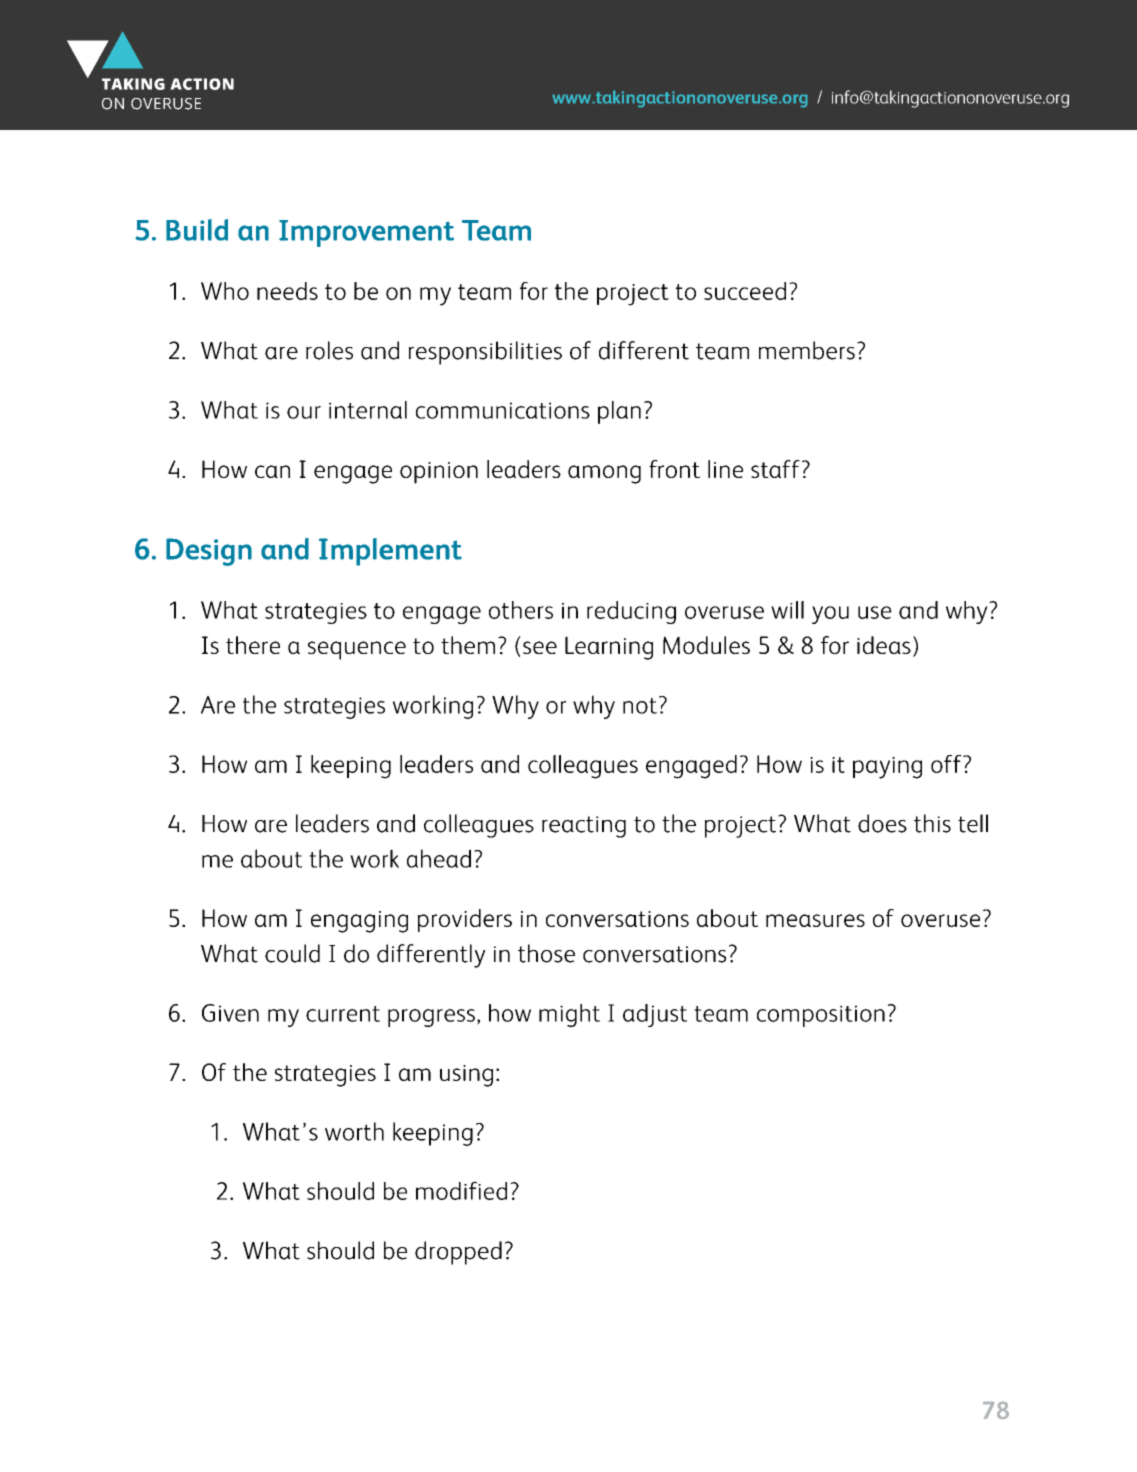  Describe the element at coordinates (546, 953) in the screenshot. I see `those` at that location.
